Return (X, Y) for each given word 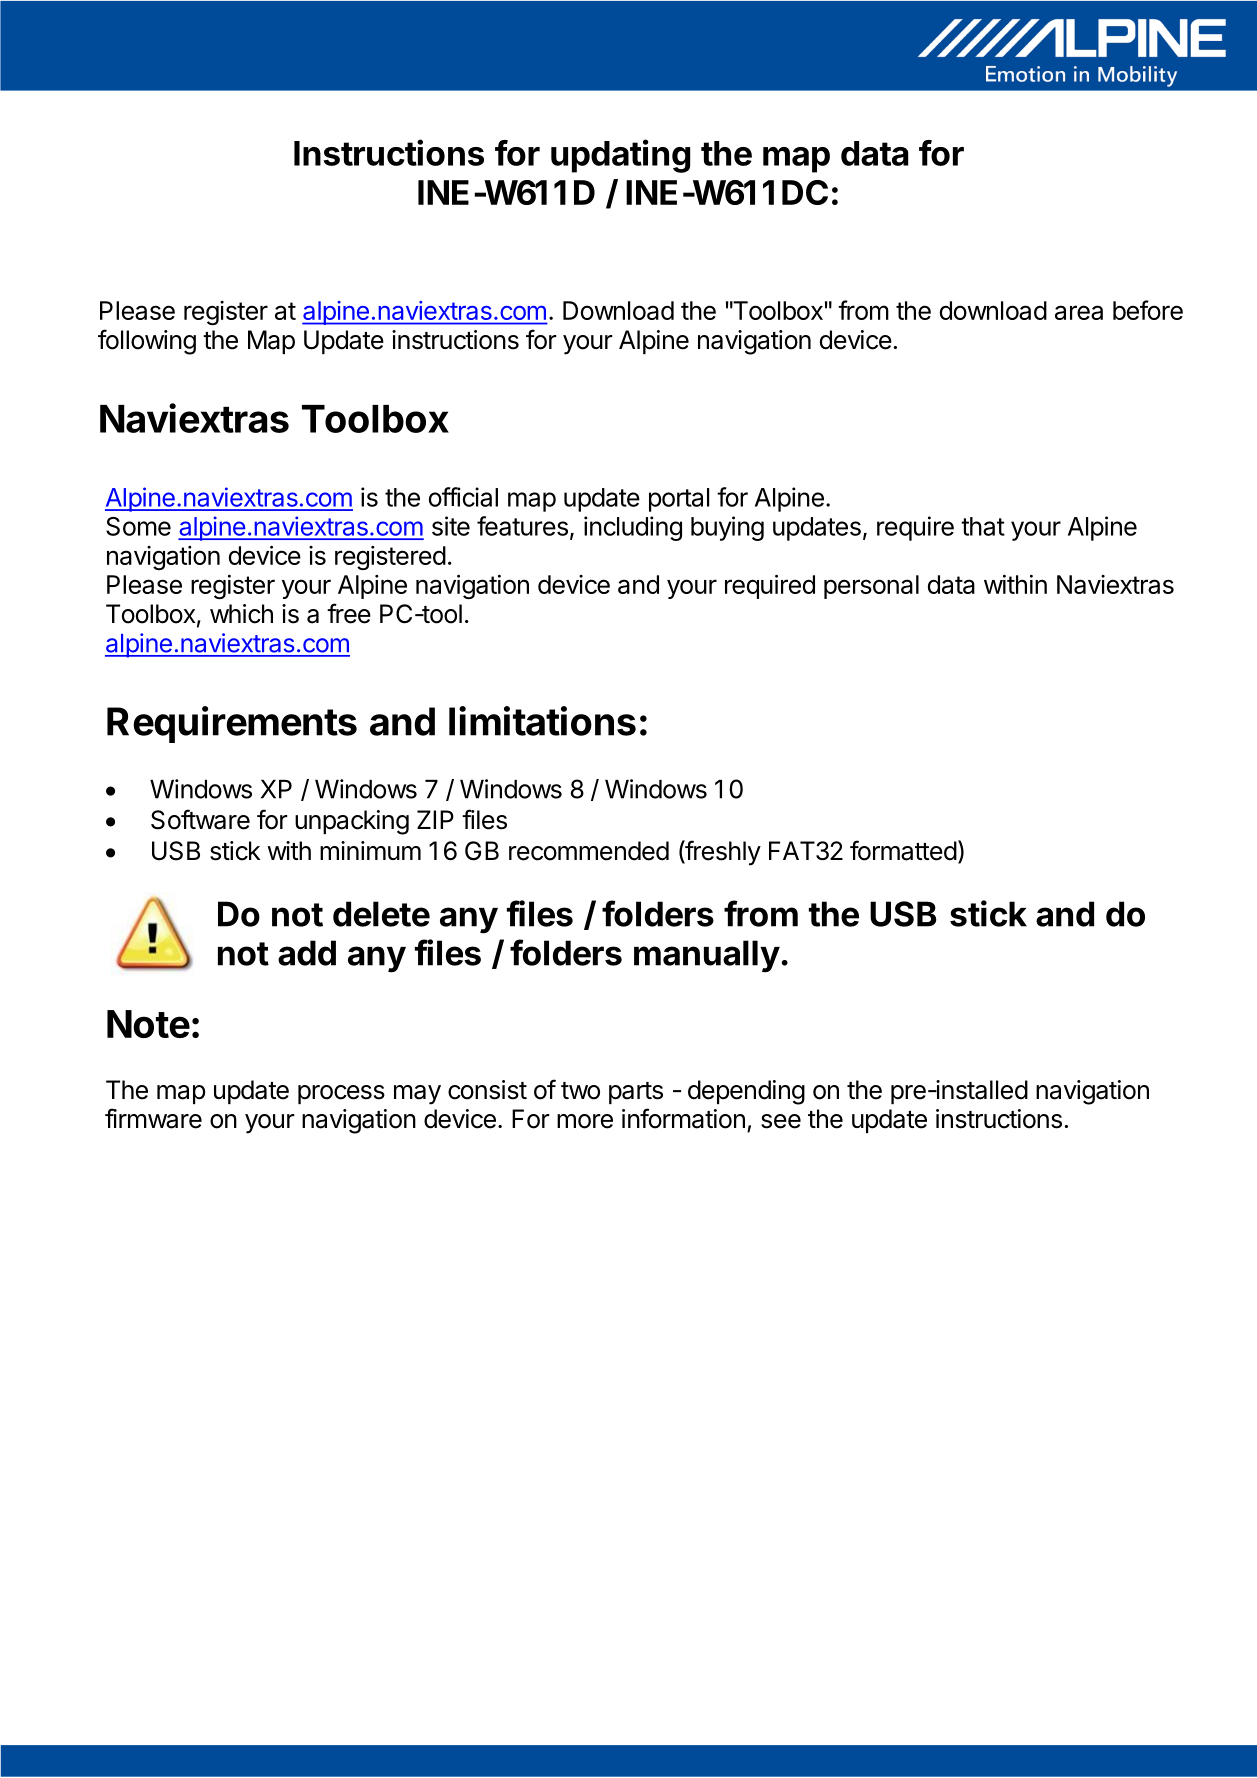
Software (200, 819)
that (983, 526)
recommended (589, 851)
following (147, 342)
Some (138, 526)
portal (679, 500)
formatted (903, 850)
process (341, 1094)
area (1079, 312)
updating (620, 156)
